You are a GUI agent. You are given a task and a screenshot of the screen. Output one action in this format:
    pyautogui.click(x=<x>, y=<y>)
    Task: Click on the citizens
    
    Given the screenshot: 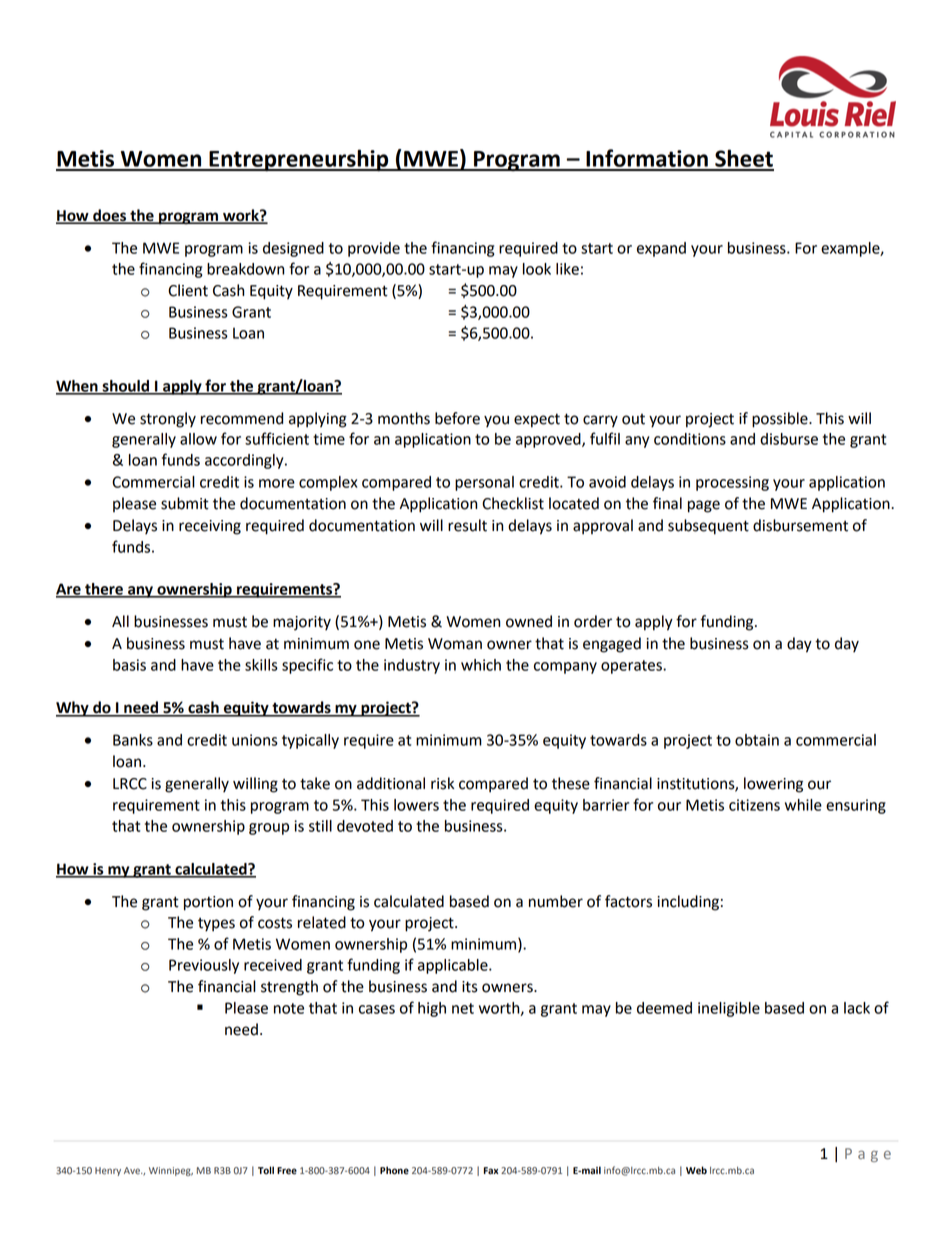 What is the action you would take?
    pyautogui.click(x=754, y=805)
